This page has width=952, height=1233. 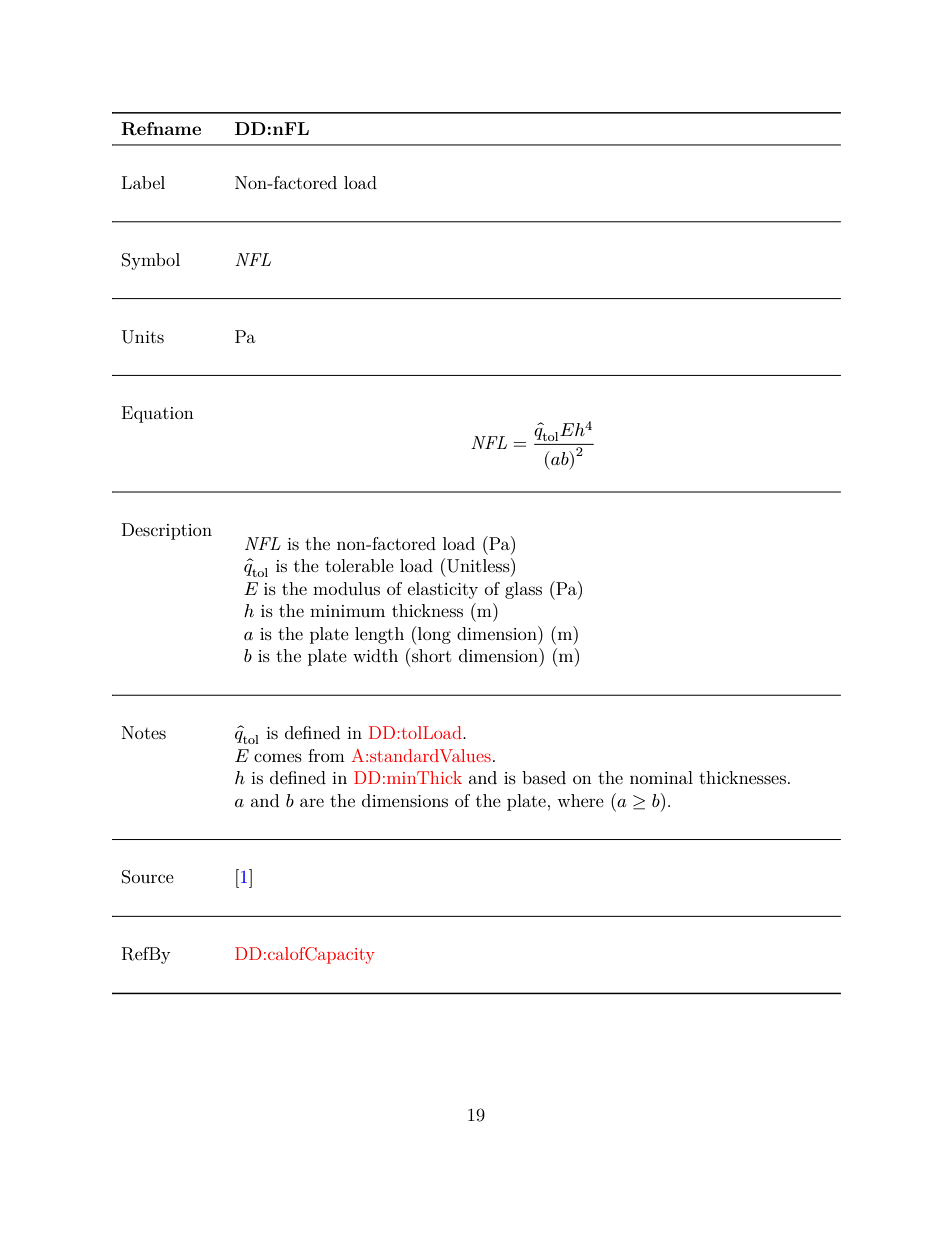 I want to click on Equation, so click(x=158, y=414).
